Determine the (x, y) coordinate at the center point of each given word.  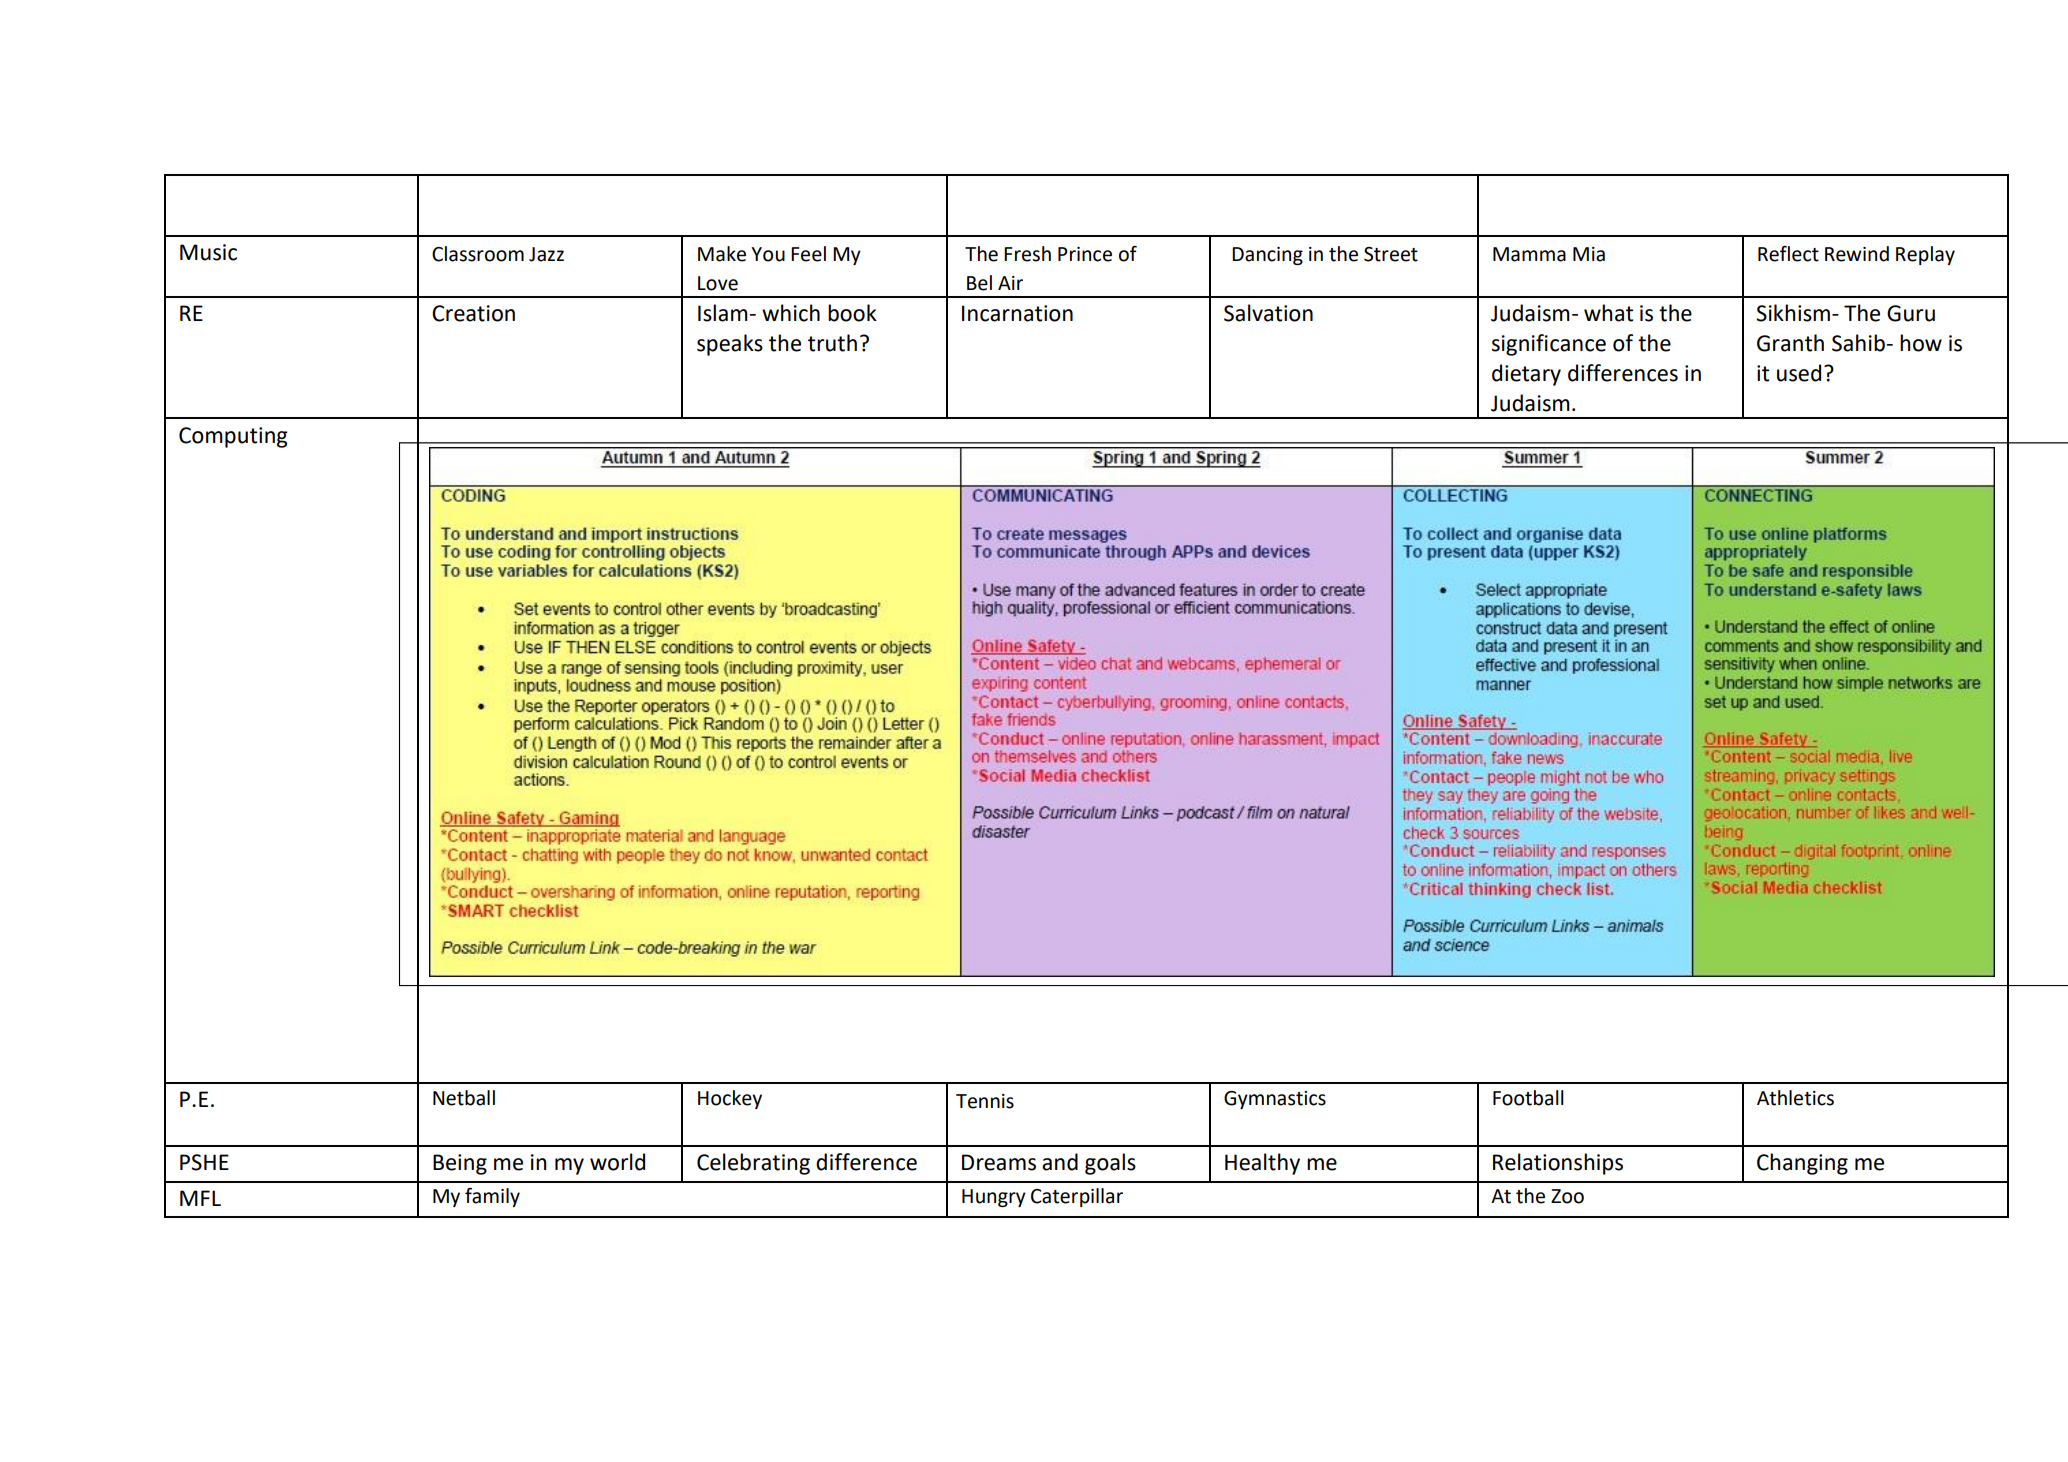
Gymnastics (1275, 1100)
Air (1010, 283)
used (1799, 373)
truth (832, 343)
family (492, 1197)
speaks (730, 345)
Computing (233, 437)
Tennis (985, 1101)
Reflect (1788, 254)
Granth (1790, 343)
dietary (1526, 375)
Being (460, 1164)
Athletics (1795, 1098)
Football (1528, 1098)
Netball (464, 1098)
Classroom (478, 254)
